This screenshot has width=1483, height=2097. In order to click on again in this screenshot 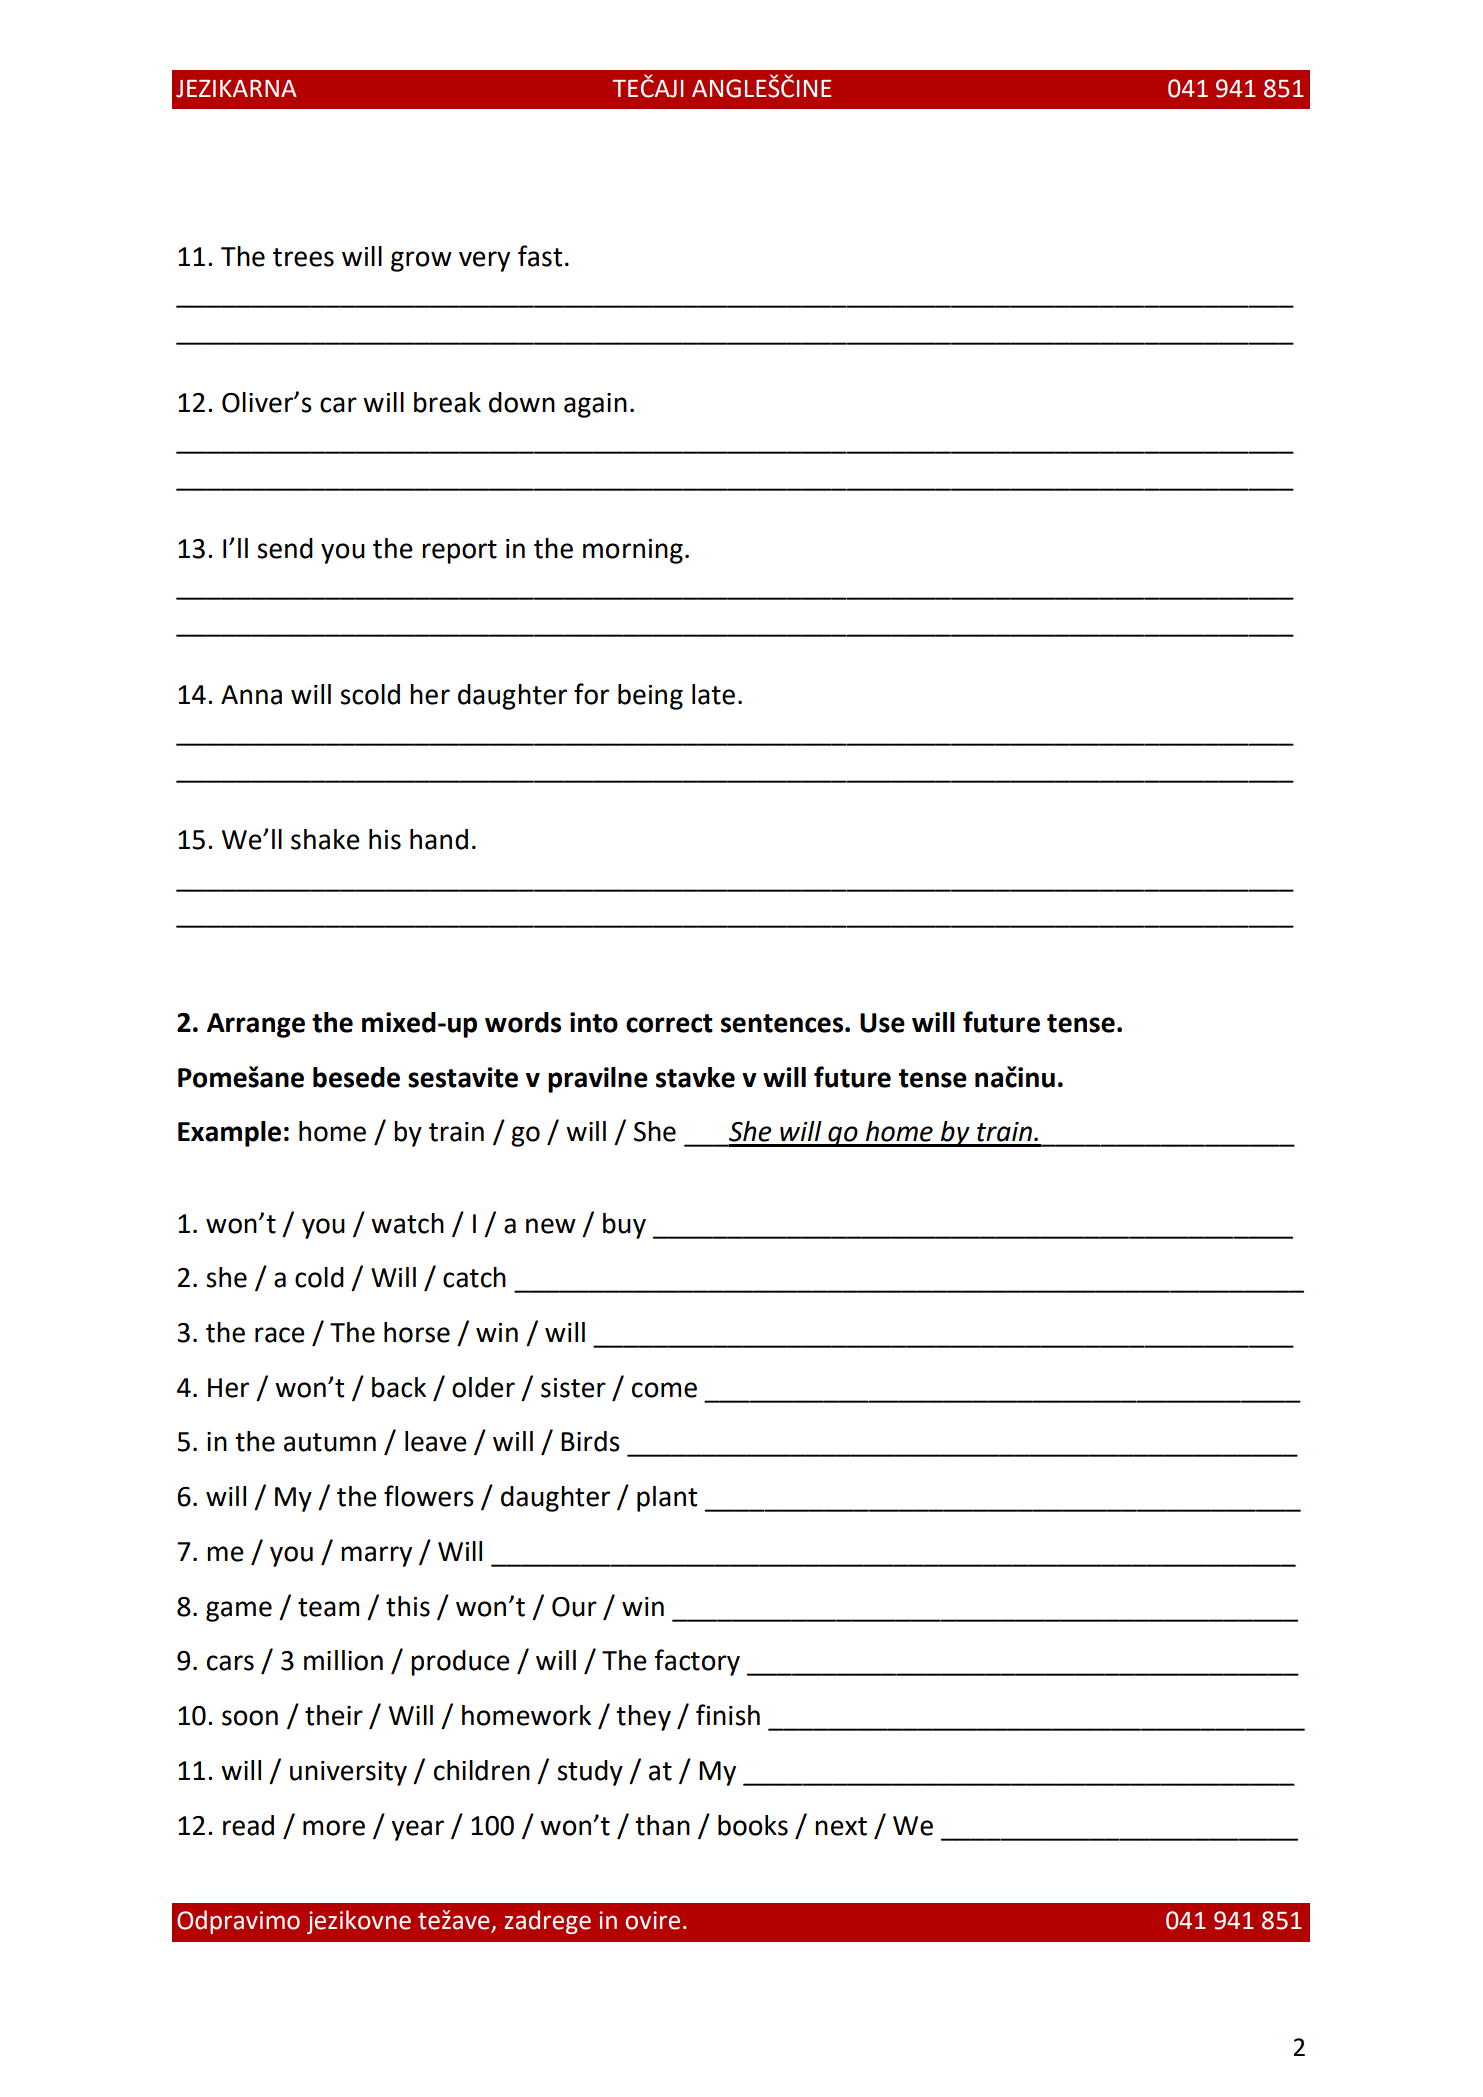, I will do `click(595, 405)`.
